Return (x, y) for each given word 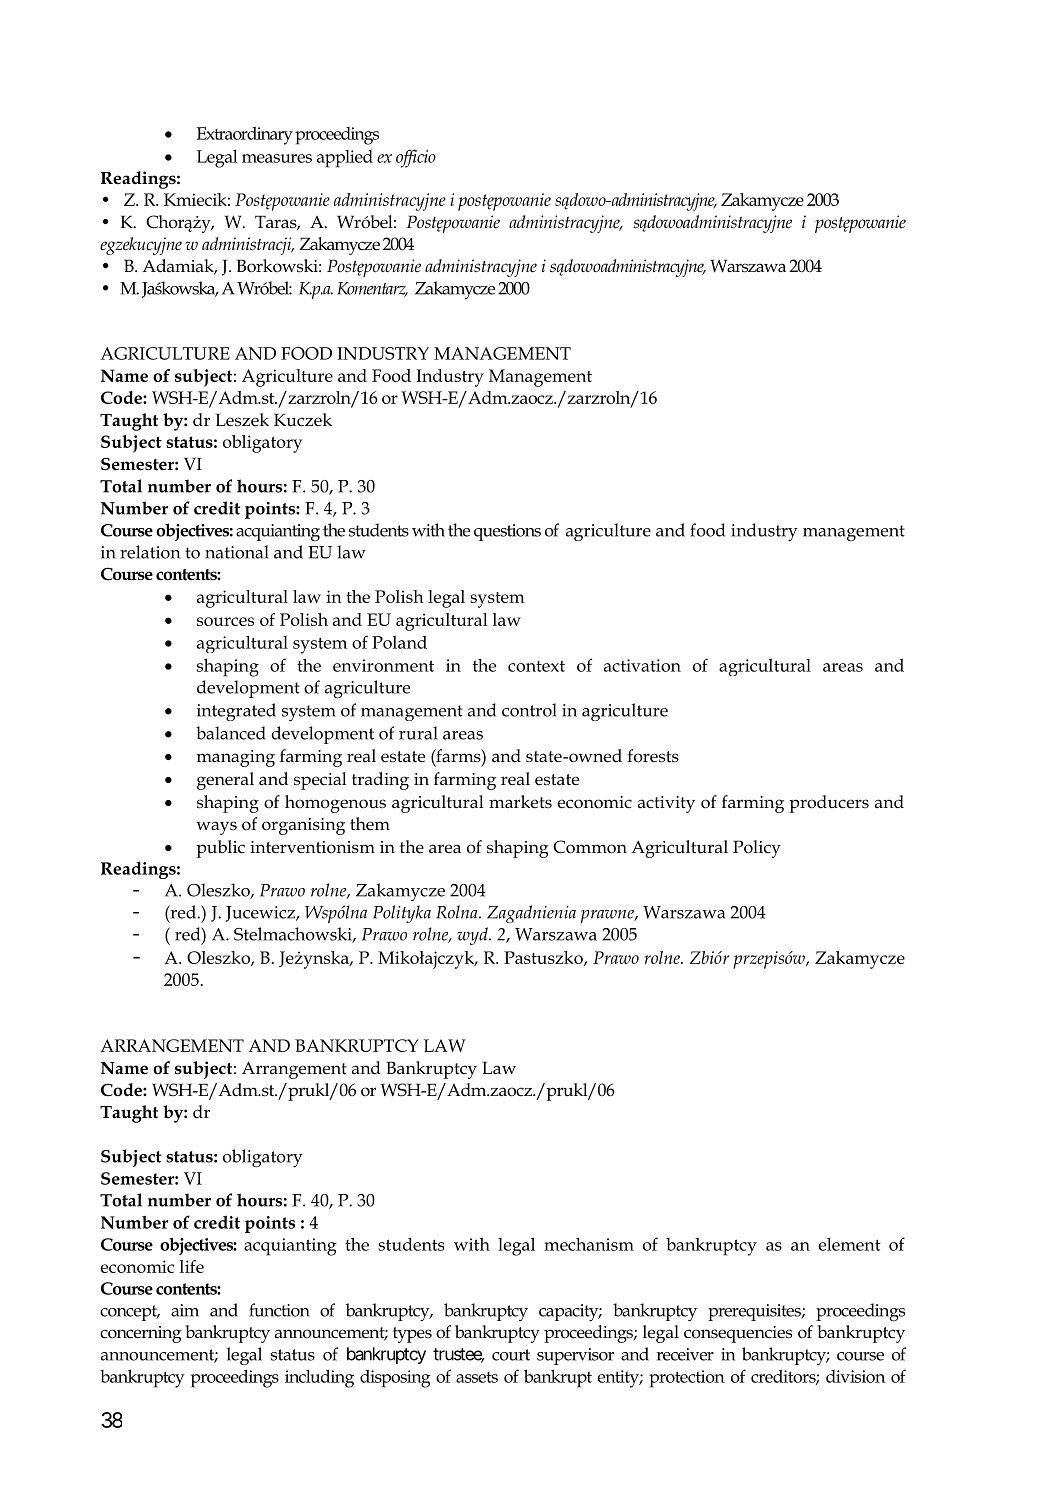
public (220, 849)
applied (345, 159)
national (237, 552)
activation (642, 665)
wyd (473, 936)
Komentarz (372, 289)
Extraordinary (245, 135)
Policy (757, 849)
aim (185, 1310)
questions (507, 532)
